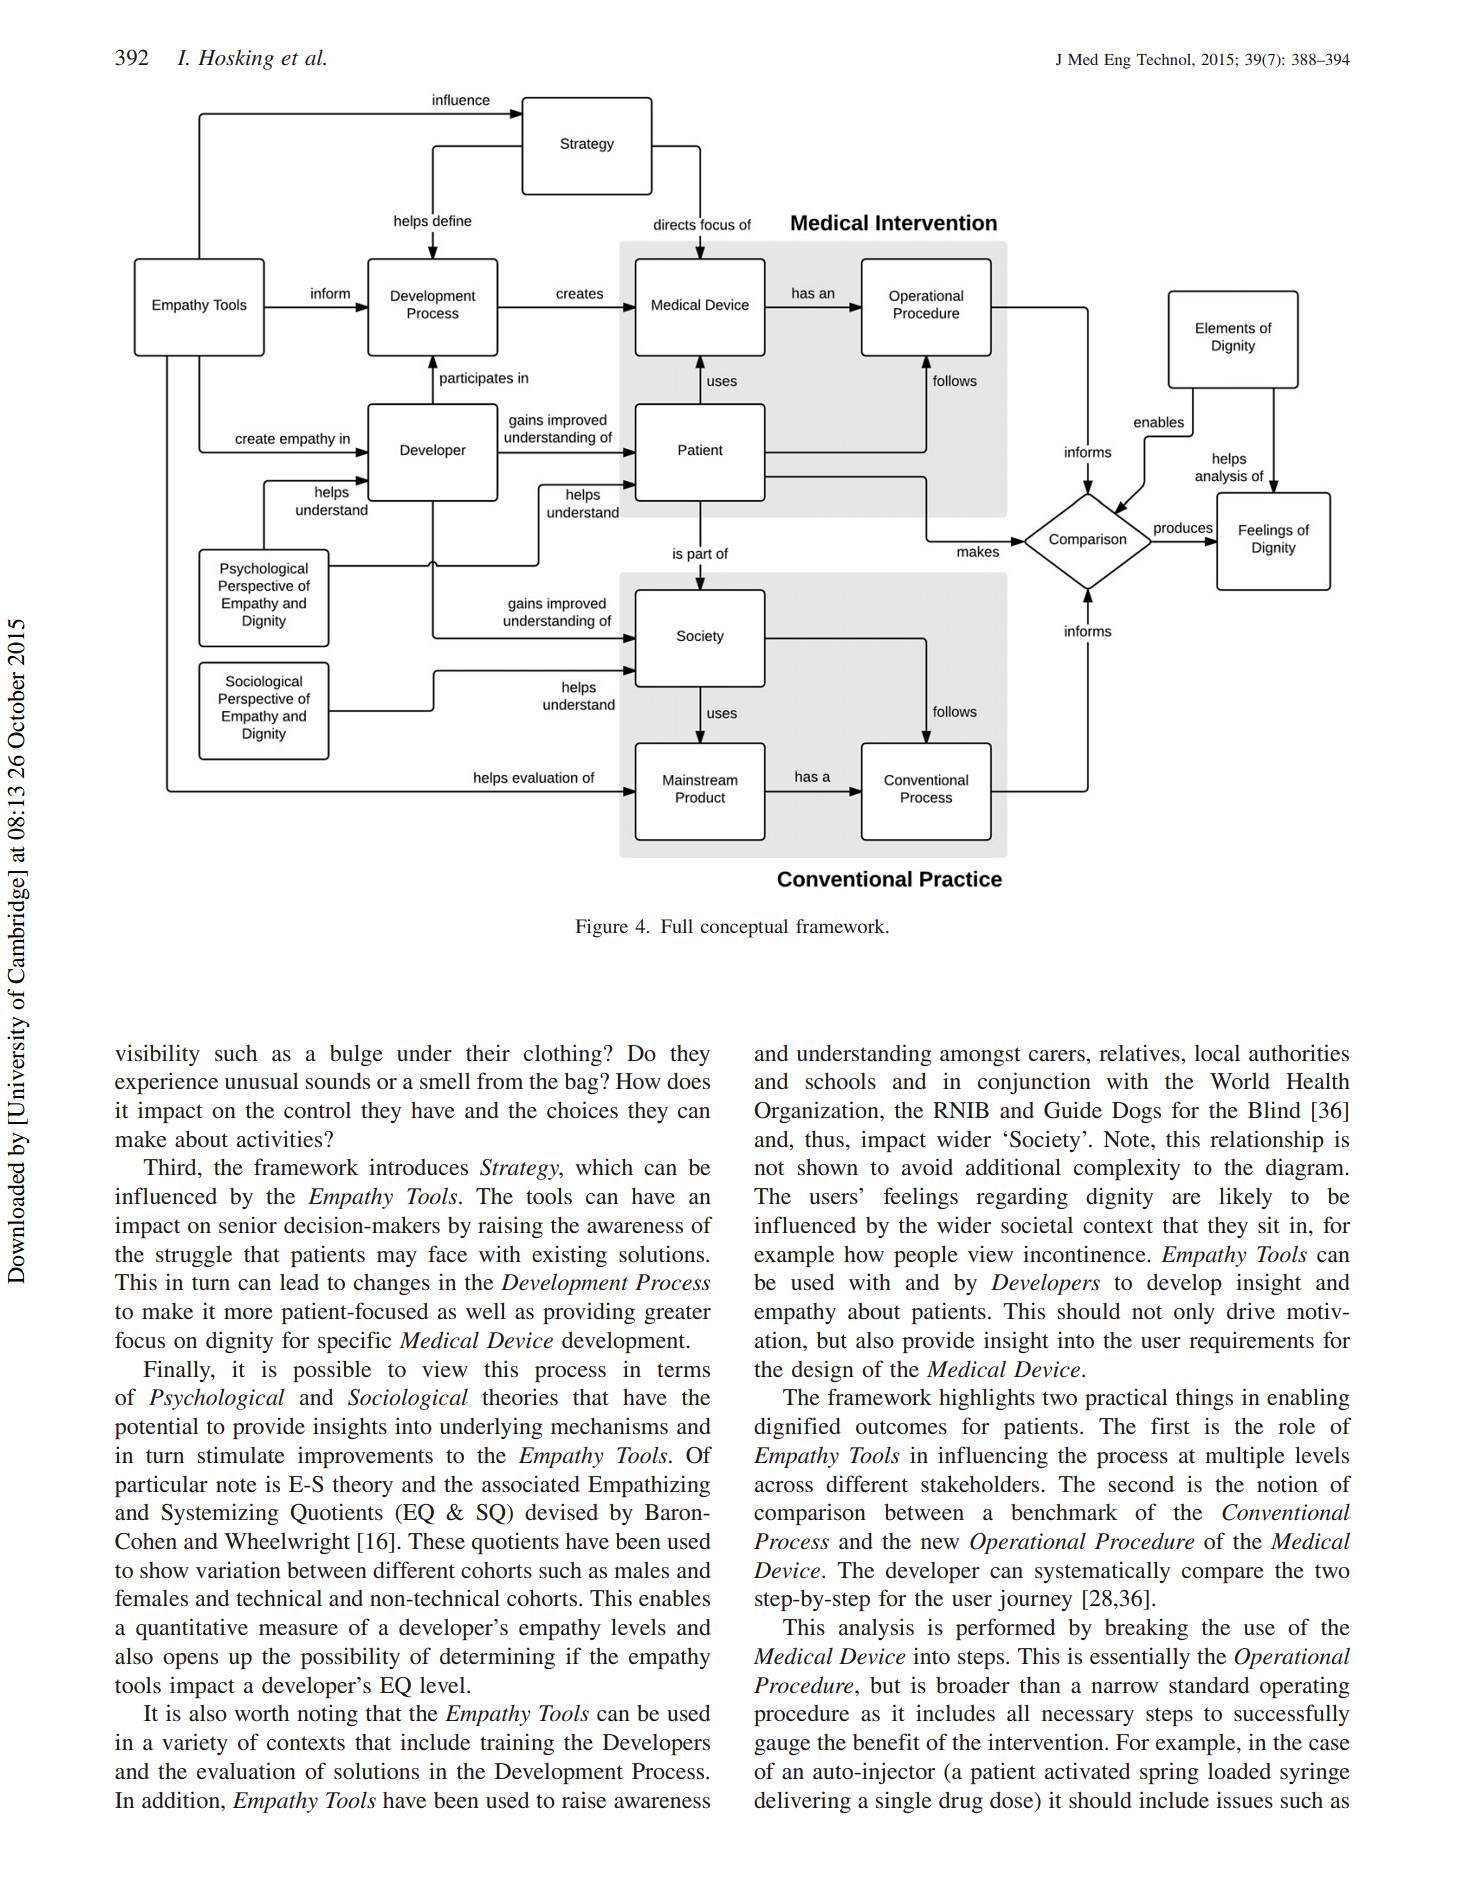 This screenshot has width=1465, height=1896. What do you see at coordinates (683, 1370) in the screenshot?
I see `terms` at bounding box center [683, 1370].
